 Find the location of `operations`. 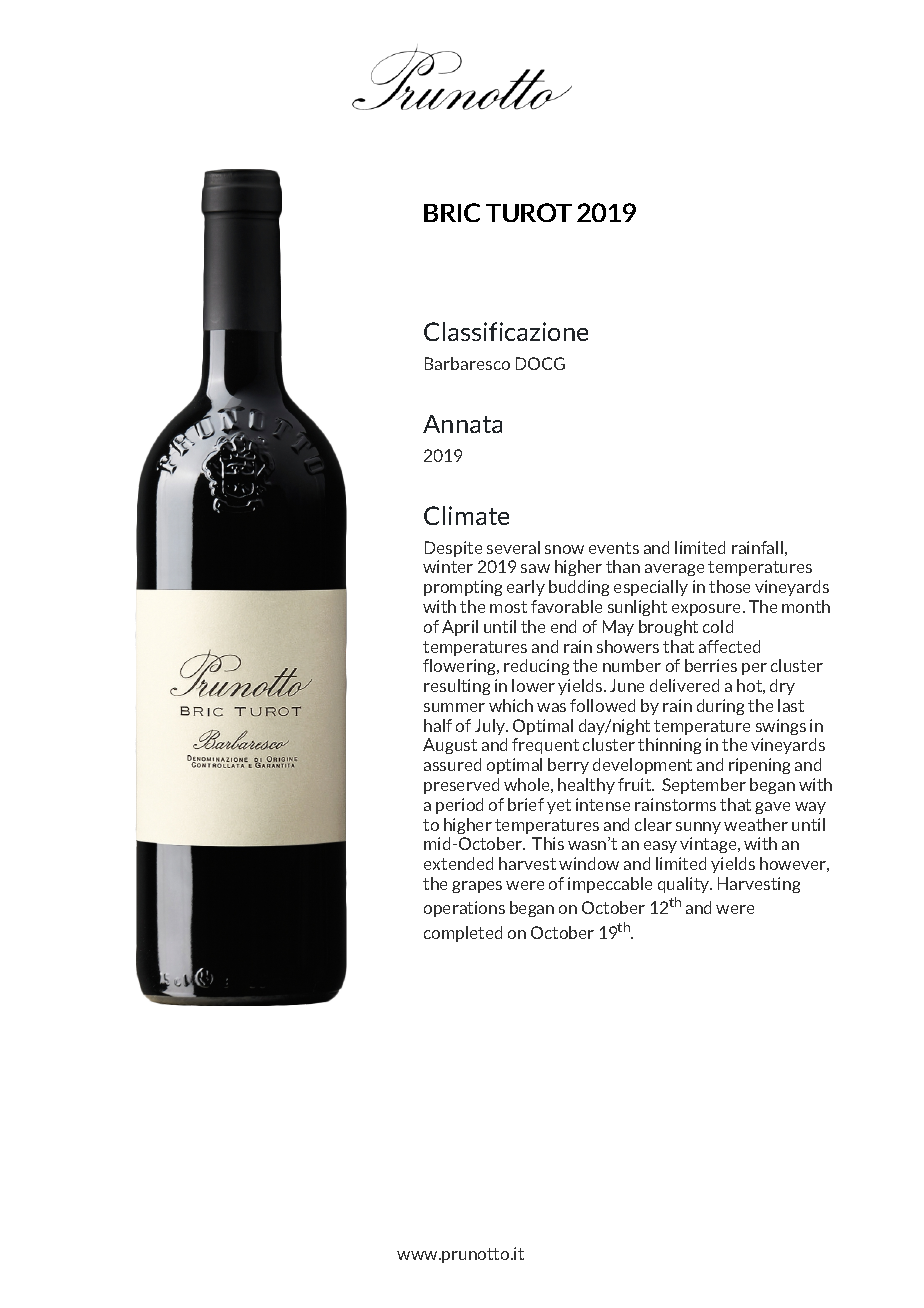

operations is located at coordinates (464, 909).
